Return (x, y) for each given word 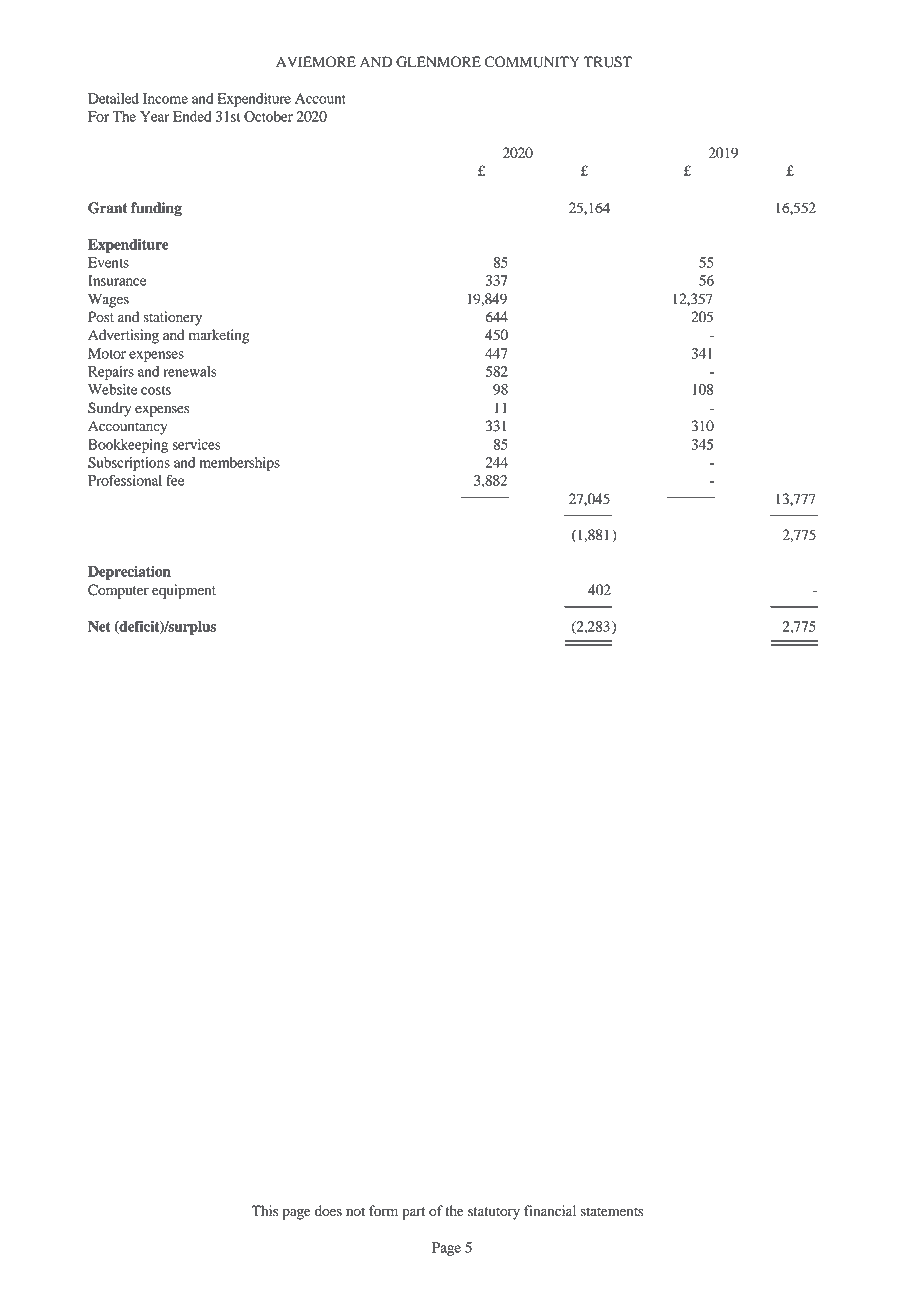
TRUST (607, 62)
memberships (240, 464)
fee (175, 480)
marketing (219, 336)
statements (612, 1212)
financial (550, 1210)
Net (99, 626)
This (264, 1210)
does (328, 1211)
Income (165, 98)
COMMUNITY (532, 62)
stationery (172, 318)
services (197, 444)
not (355, 1212)
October (268, 116)
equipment (184, 591)
